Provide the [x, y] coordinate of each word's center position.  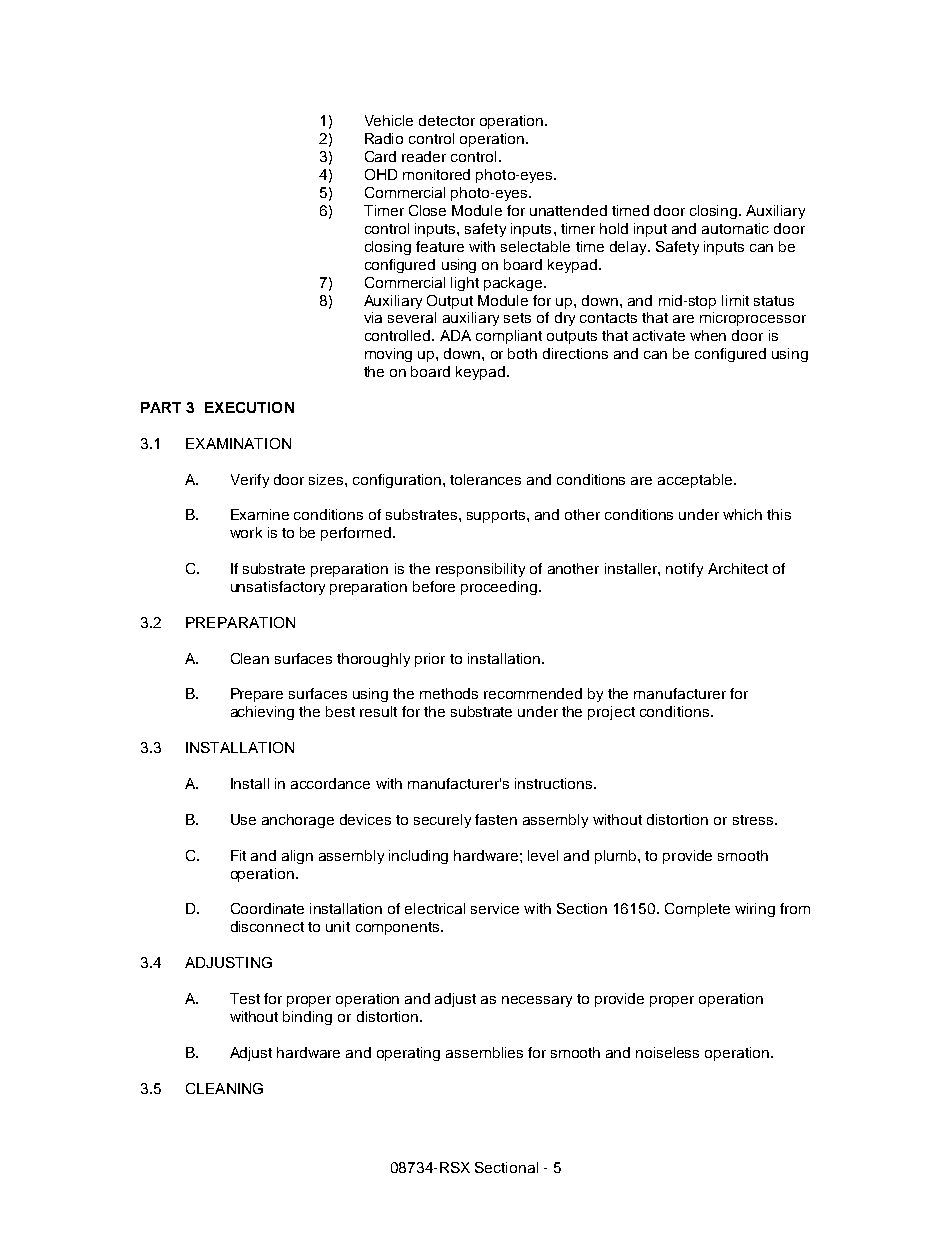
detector [447, 120]
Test [245, 998]
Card [380, 156]
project [611, 713]
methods [449, 693]
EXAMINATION [238, 443]
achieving [262, 713]
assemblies [484, 1052]
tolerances [485, 479]
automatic [735, 228]
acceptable [696, 481]
